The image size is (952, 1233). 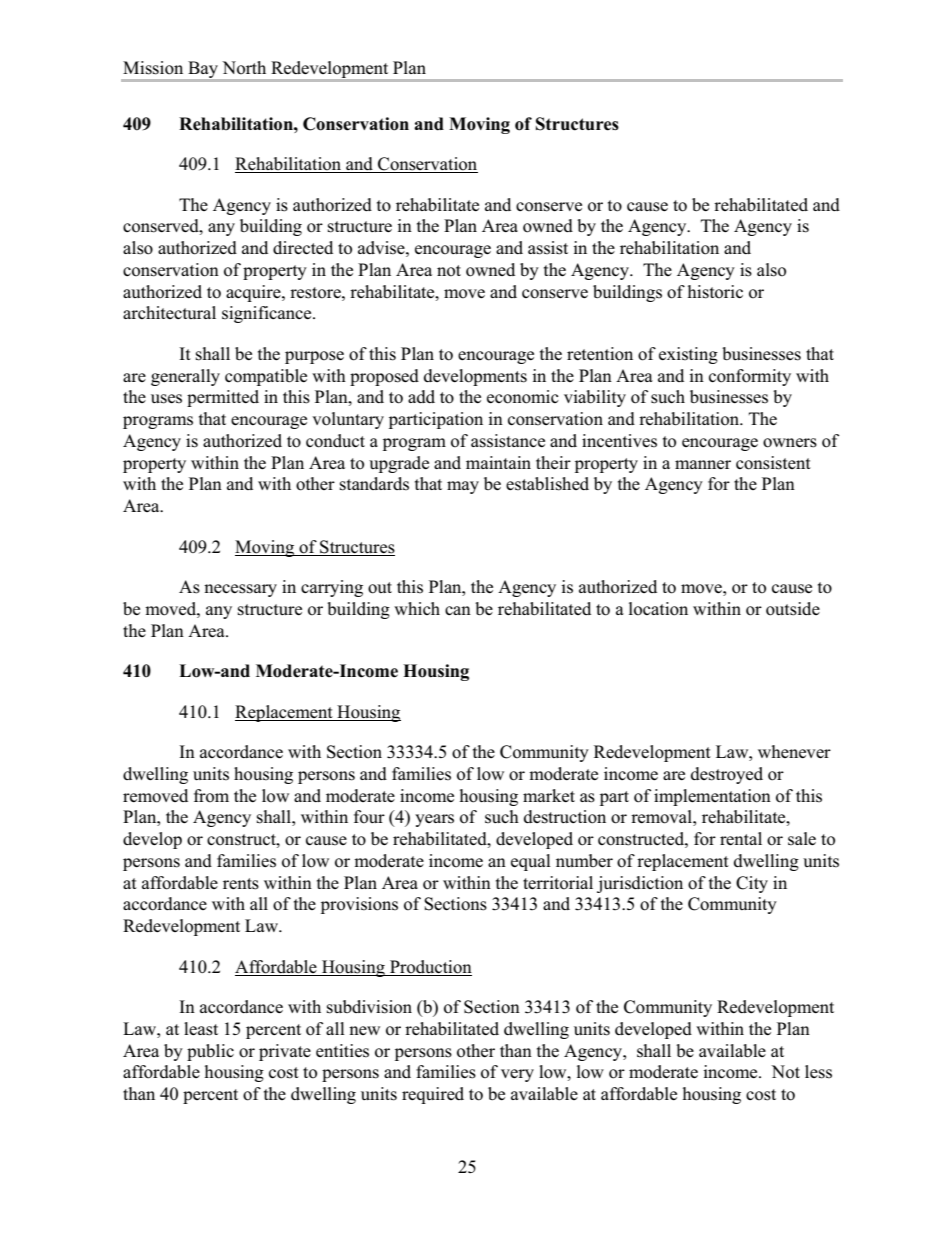 What do you see at coordinates (303, 247) in the image?
I see `directed` at bounding box center [303, 247].
